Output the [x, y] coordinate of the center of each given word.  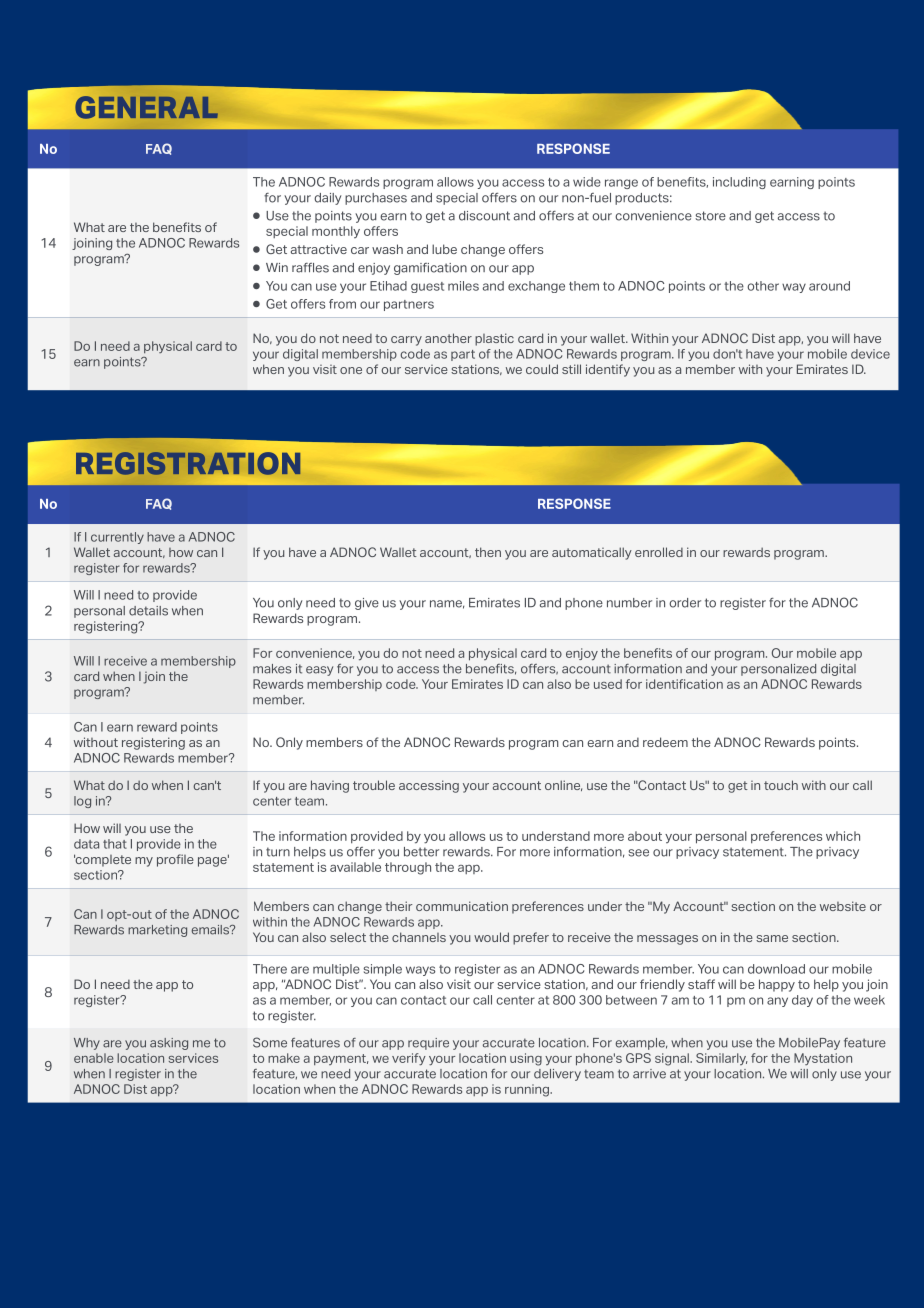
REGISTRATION [188, 463]
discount [484, 216]
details [148, 611]
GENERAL [147, 107]
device [870, 354]
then [488, 552]
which [843, 836]
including [739, 183]
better [421, 852]
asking [169, 1044]
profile [175, 860]
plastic [494, 339]
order [685, 603]
